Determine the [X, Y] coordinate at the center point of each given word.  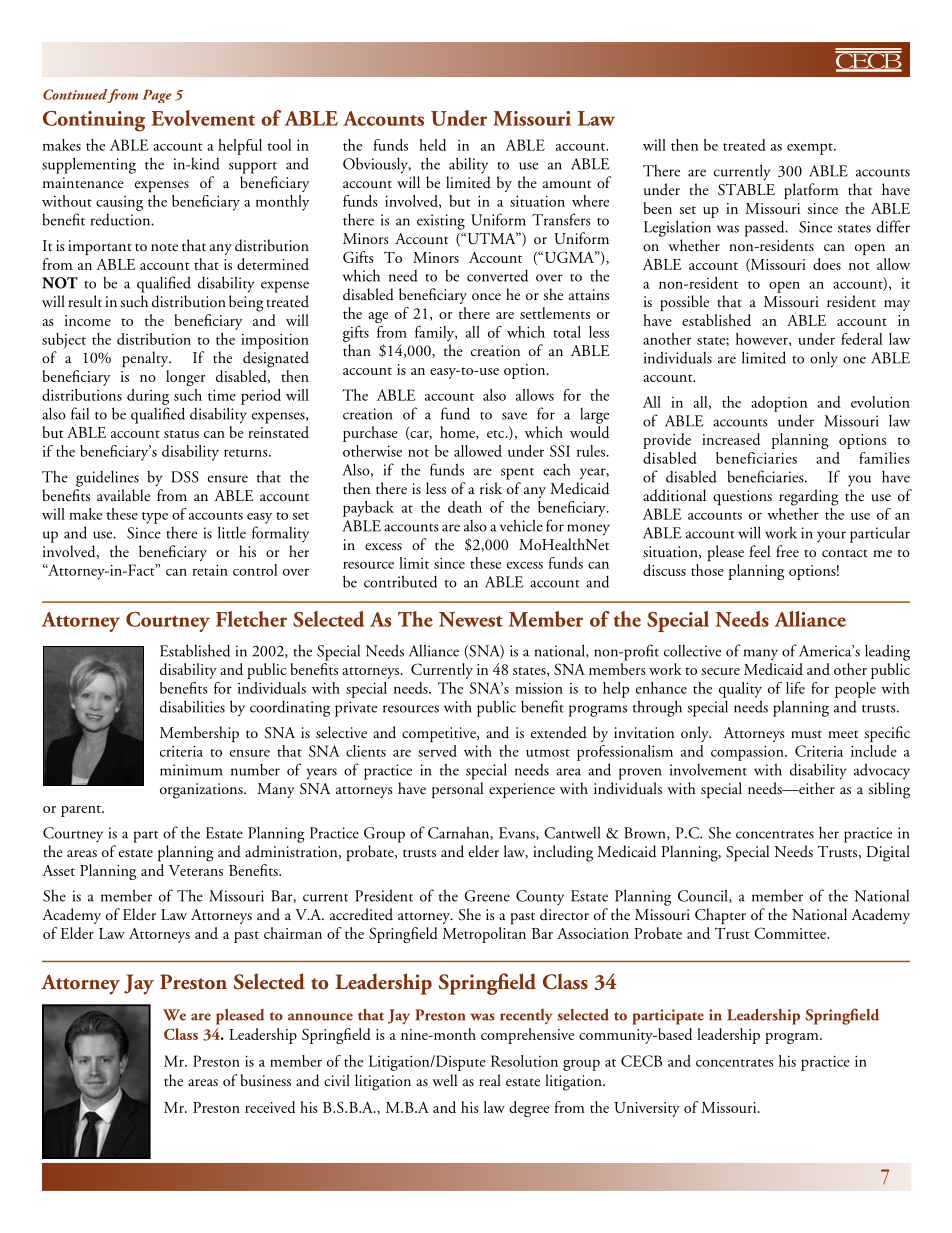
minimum [191, 770]
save [514, 416]
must [806, 734]
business [265, 1080]
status [181, 434]
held [432, 145]
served [437, 749]
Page [156, 96]
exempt [811, 149]
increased [731, 439]
